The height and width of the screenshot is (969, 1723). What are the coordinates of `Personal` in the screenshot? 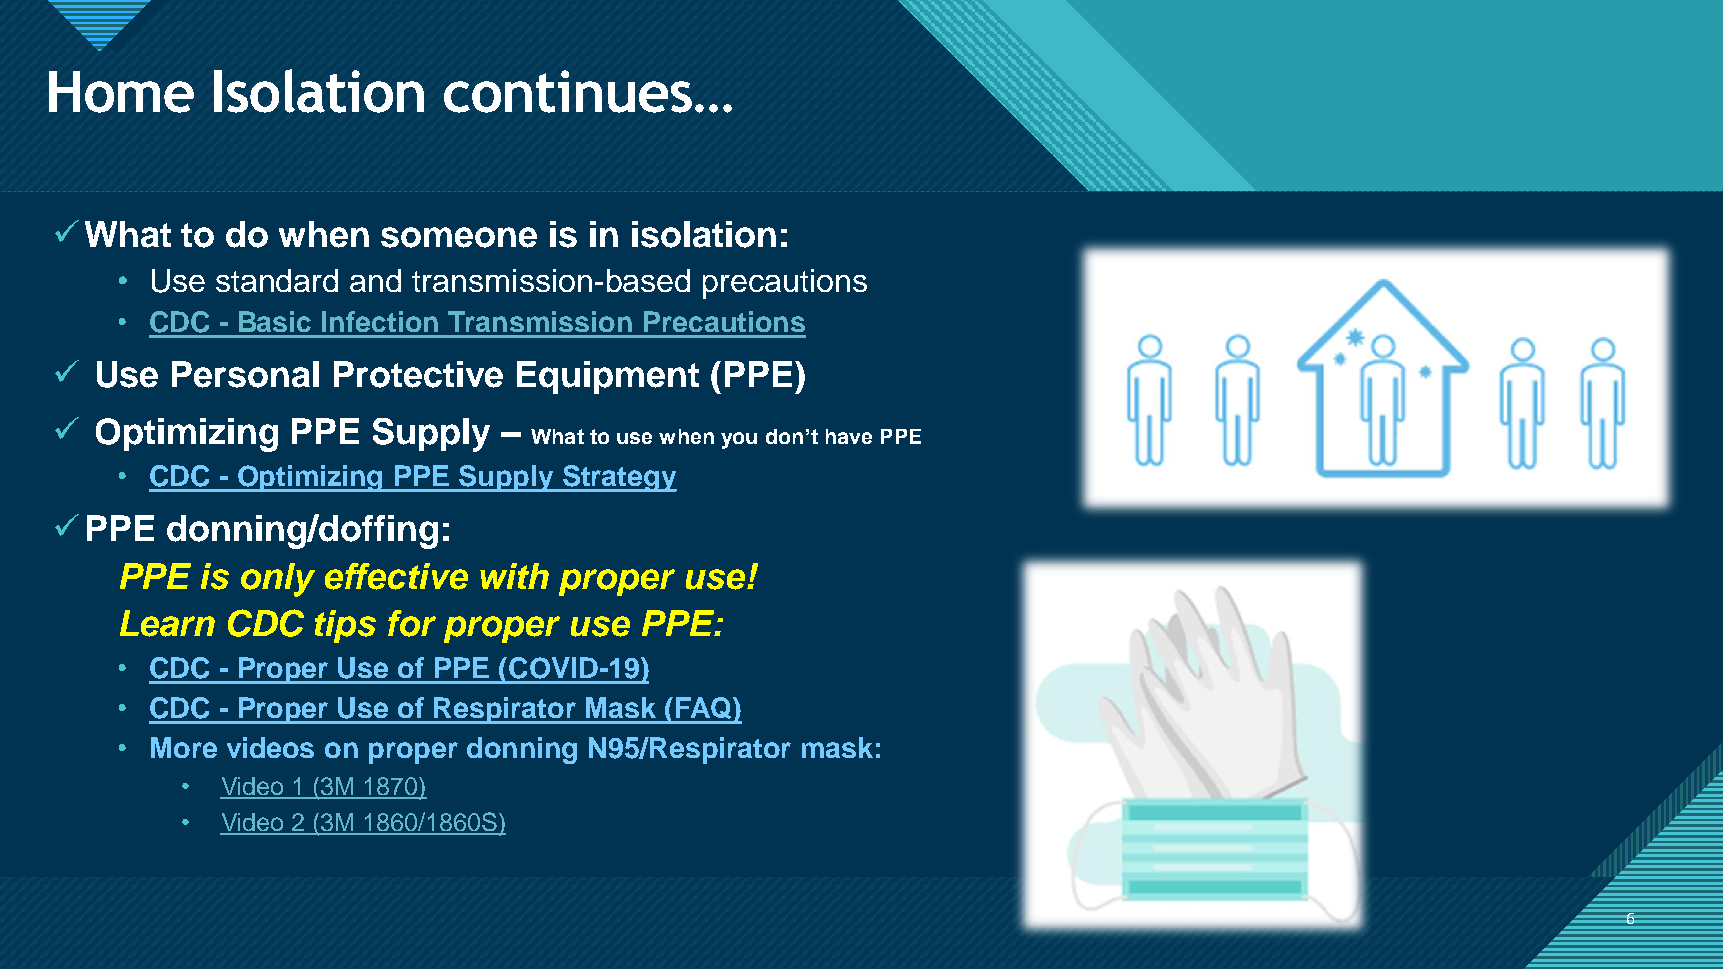 It's located at (245, 374).
